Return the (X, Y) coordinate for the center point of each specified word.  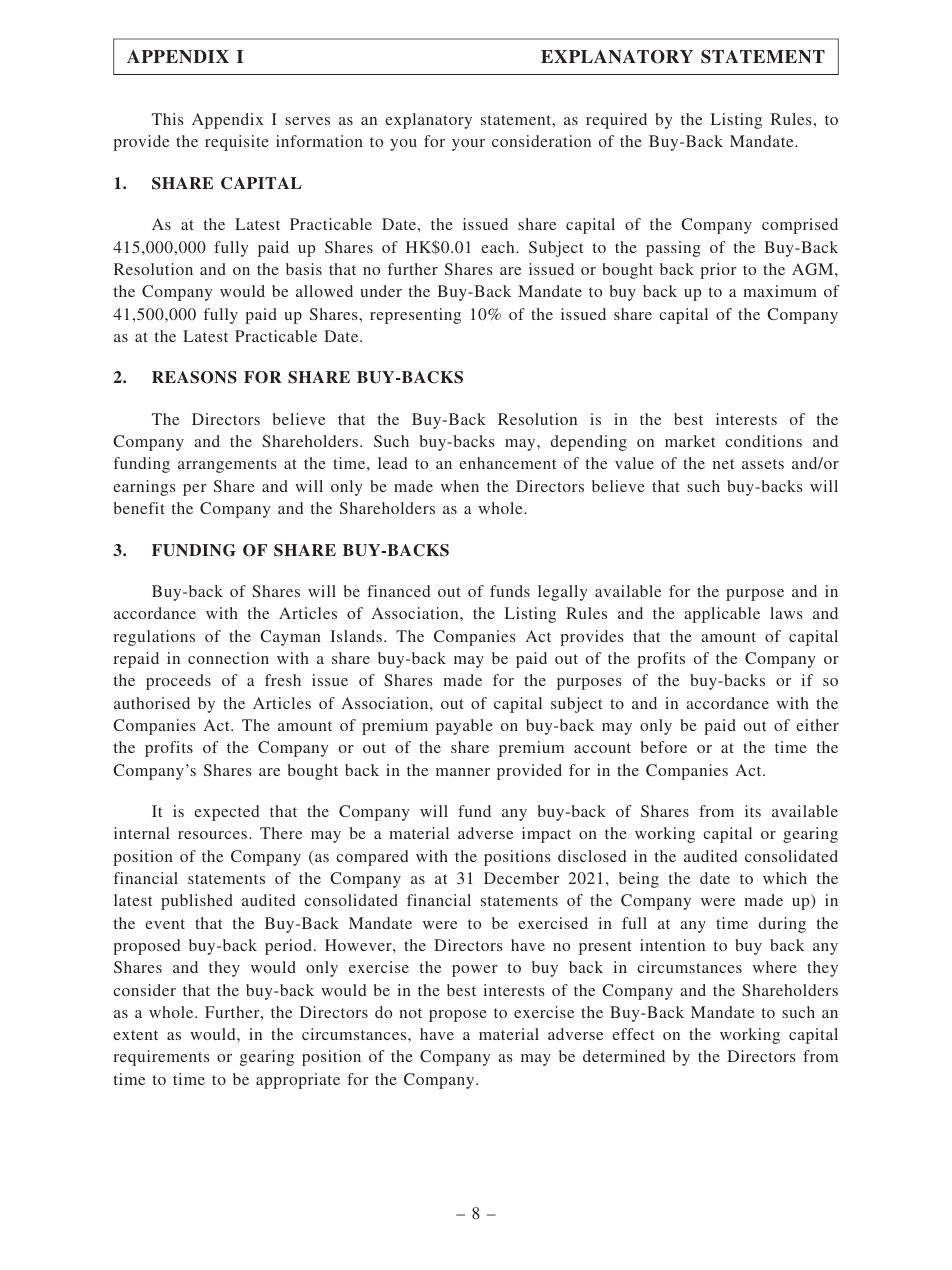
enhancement (507, 463)
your (468, 145)
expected (227, 813)
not (410, 1013)
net (723, 464)
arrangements (227, 466)
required (616, 121)
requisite (237, 143)
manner (463, 772)
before (664, 747)
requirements (161, 1058)
